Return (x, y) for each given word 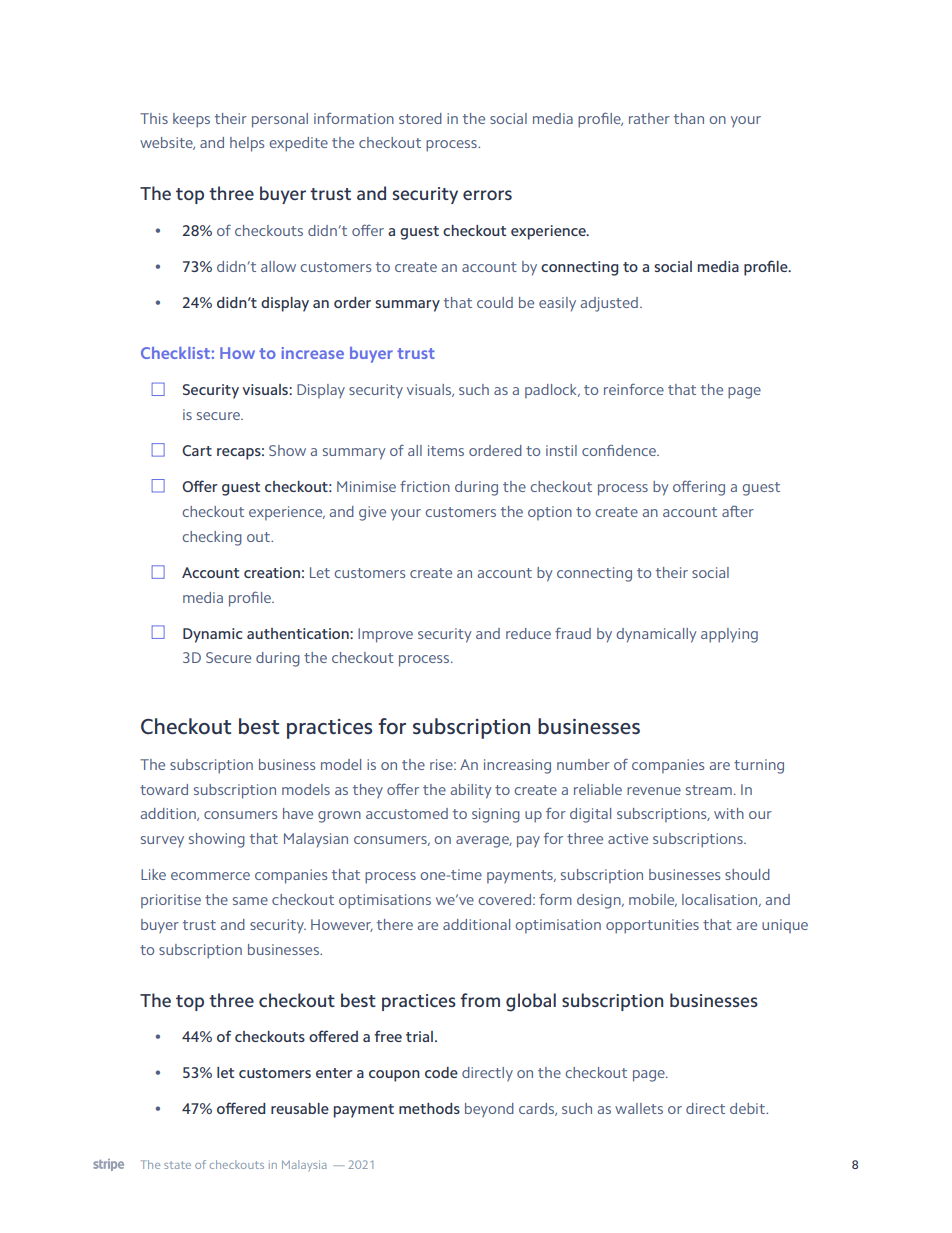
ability (471, 791)
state (177, 1165)
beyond (489, 1110)
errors (487, 195)
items (446, 450)
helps (247, 144)
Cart (197, 450)
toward (164, 789)
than (689, 118)
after (738, 511)
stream (709, 790)
